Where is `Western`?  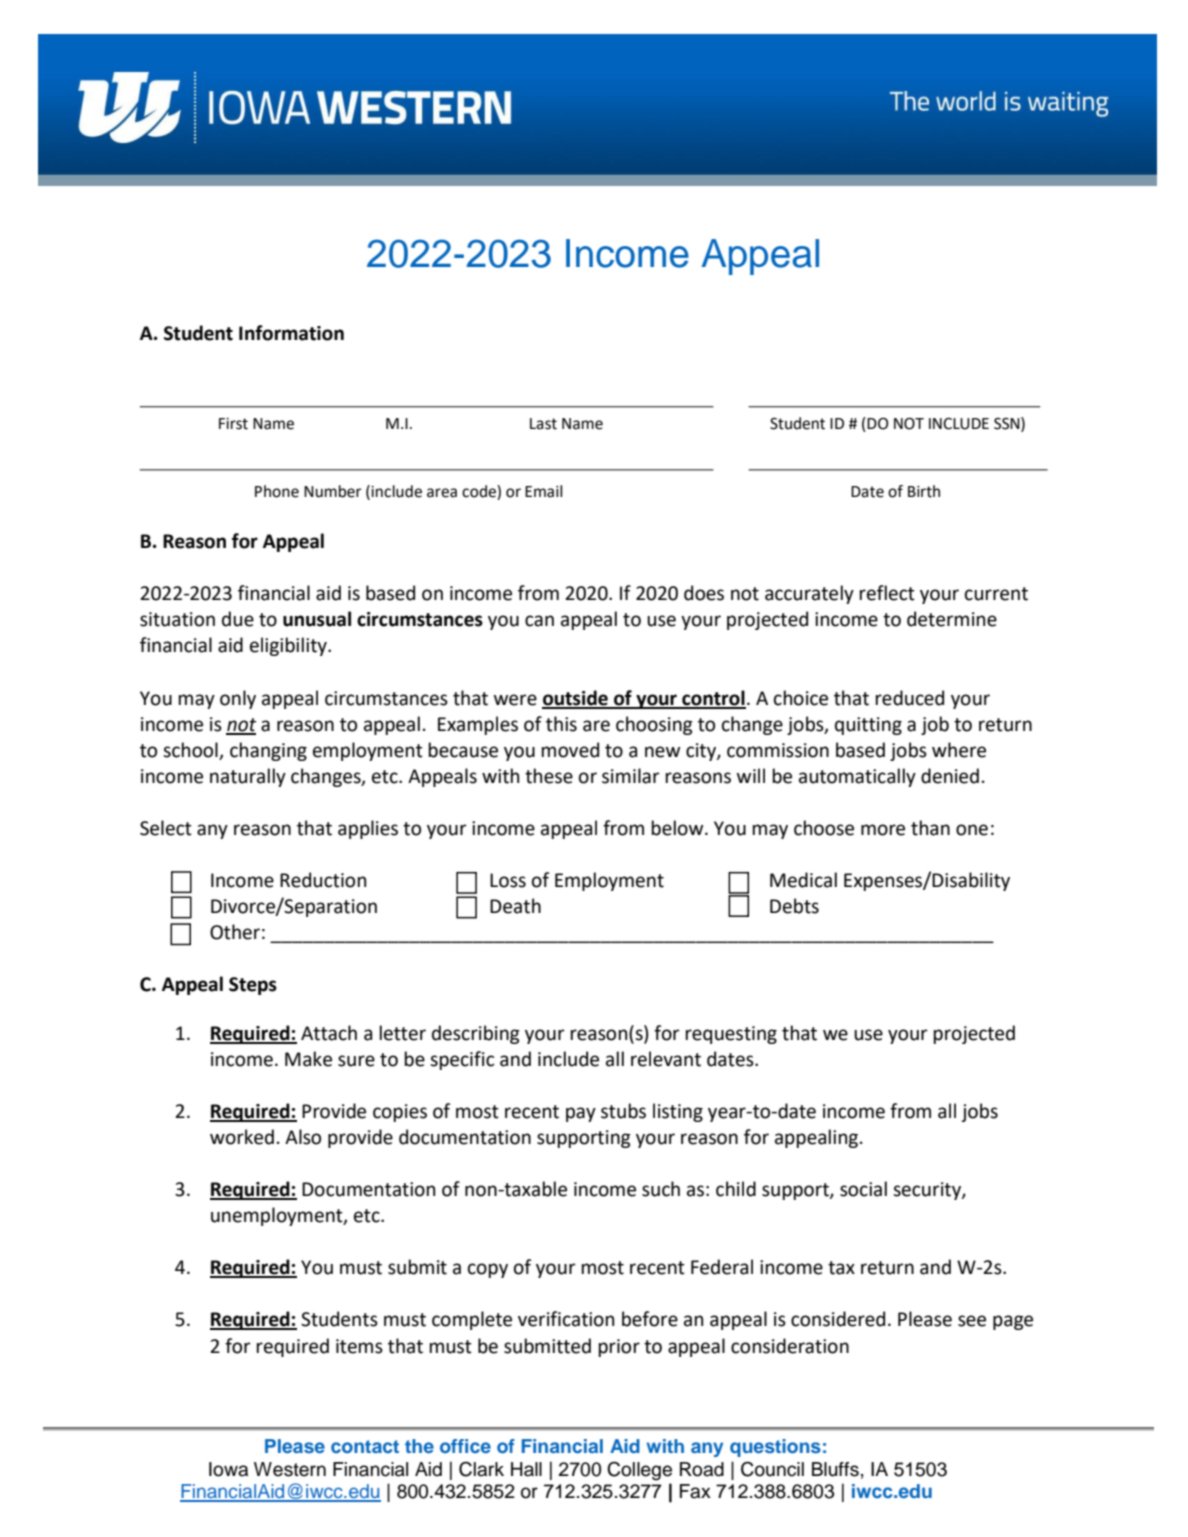 Western is located at coordinates (290, 1469).
